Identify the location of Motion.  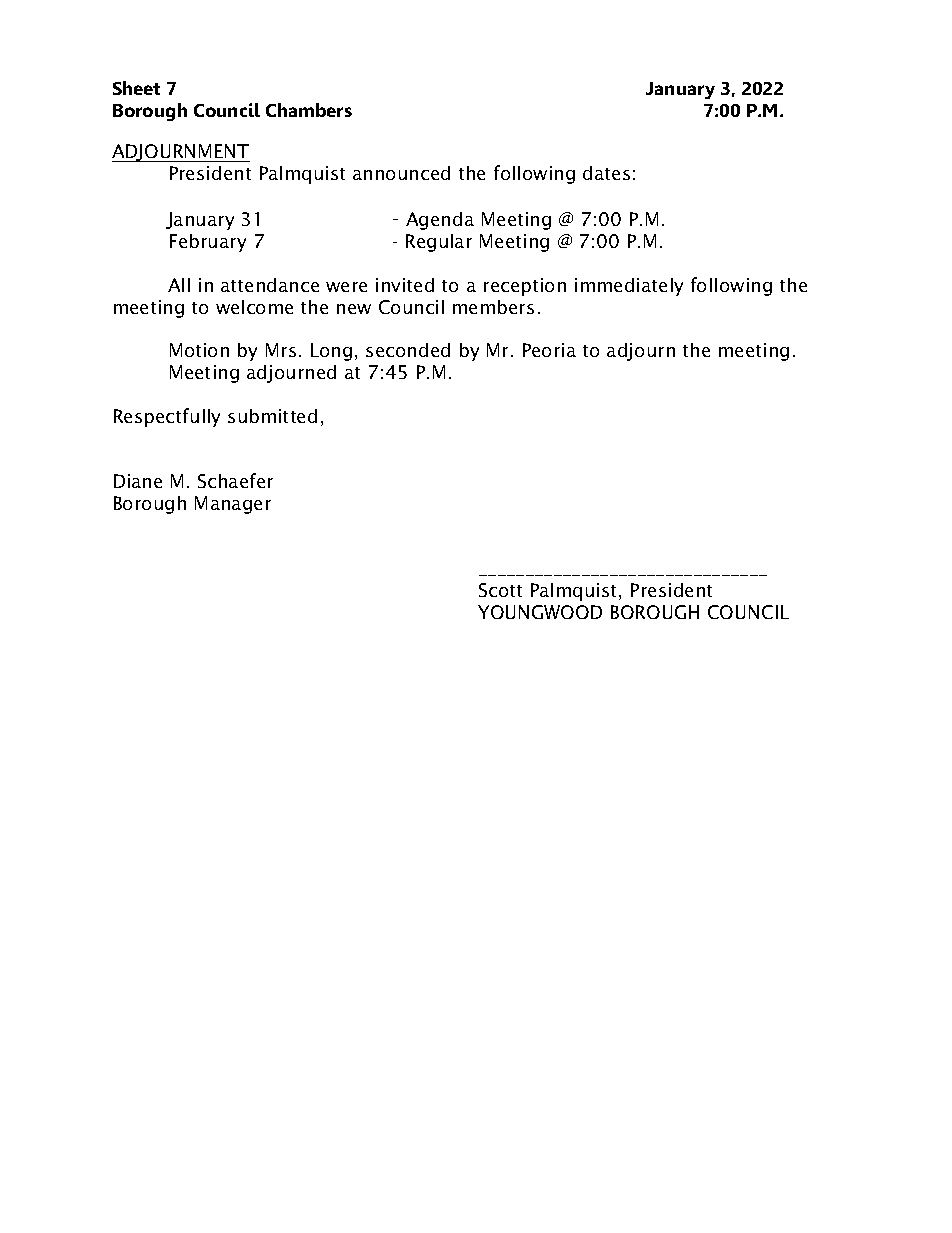
(199, 350).
